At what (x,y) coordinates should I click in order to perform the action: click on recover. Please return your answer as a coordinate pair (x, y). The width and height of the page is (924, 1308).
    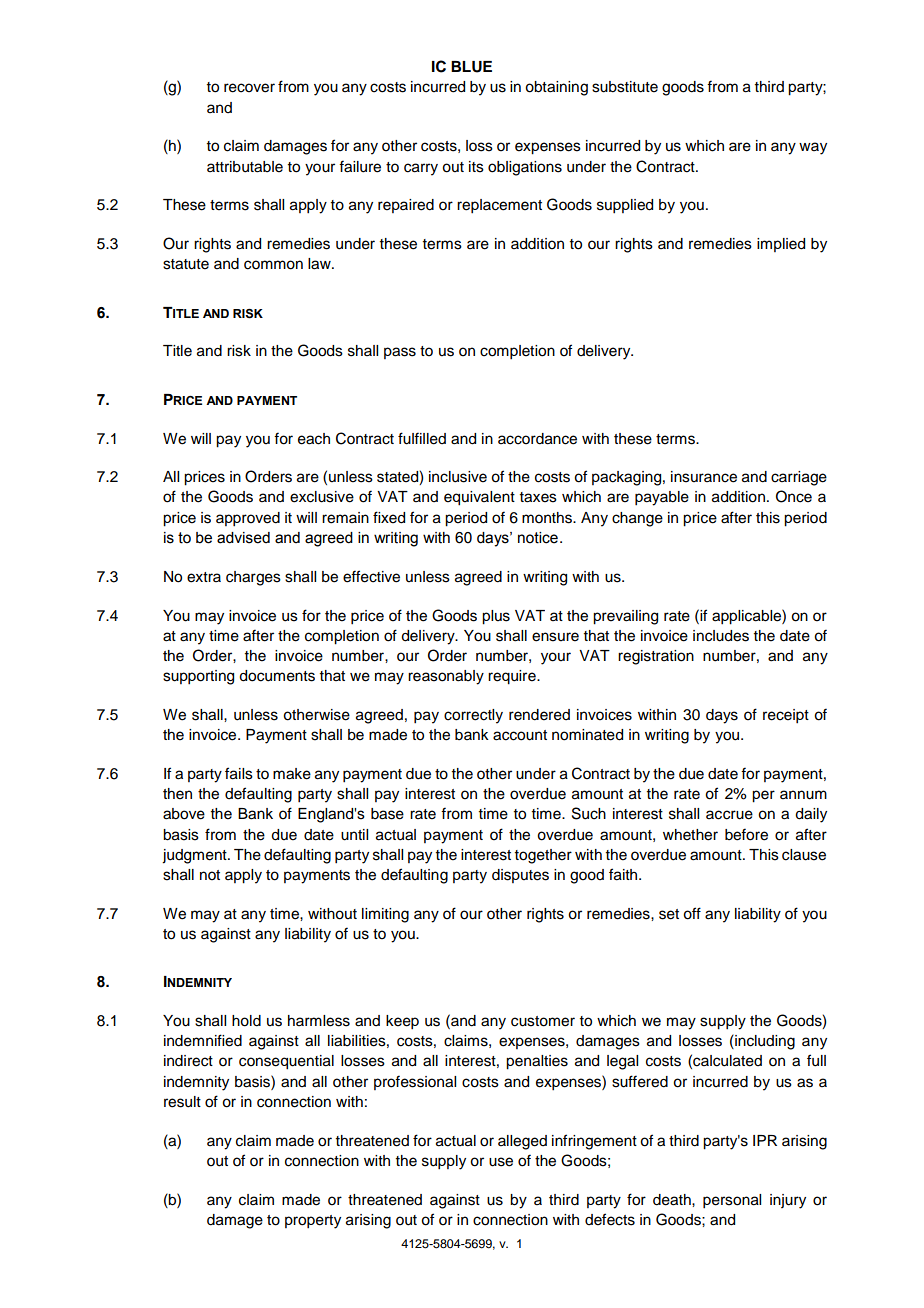
    Looking at the image, I should click on (249, 88).
